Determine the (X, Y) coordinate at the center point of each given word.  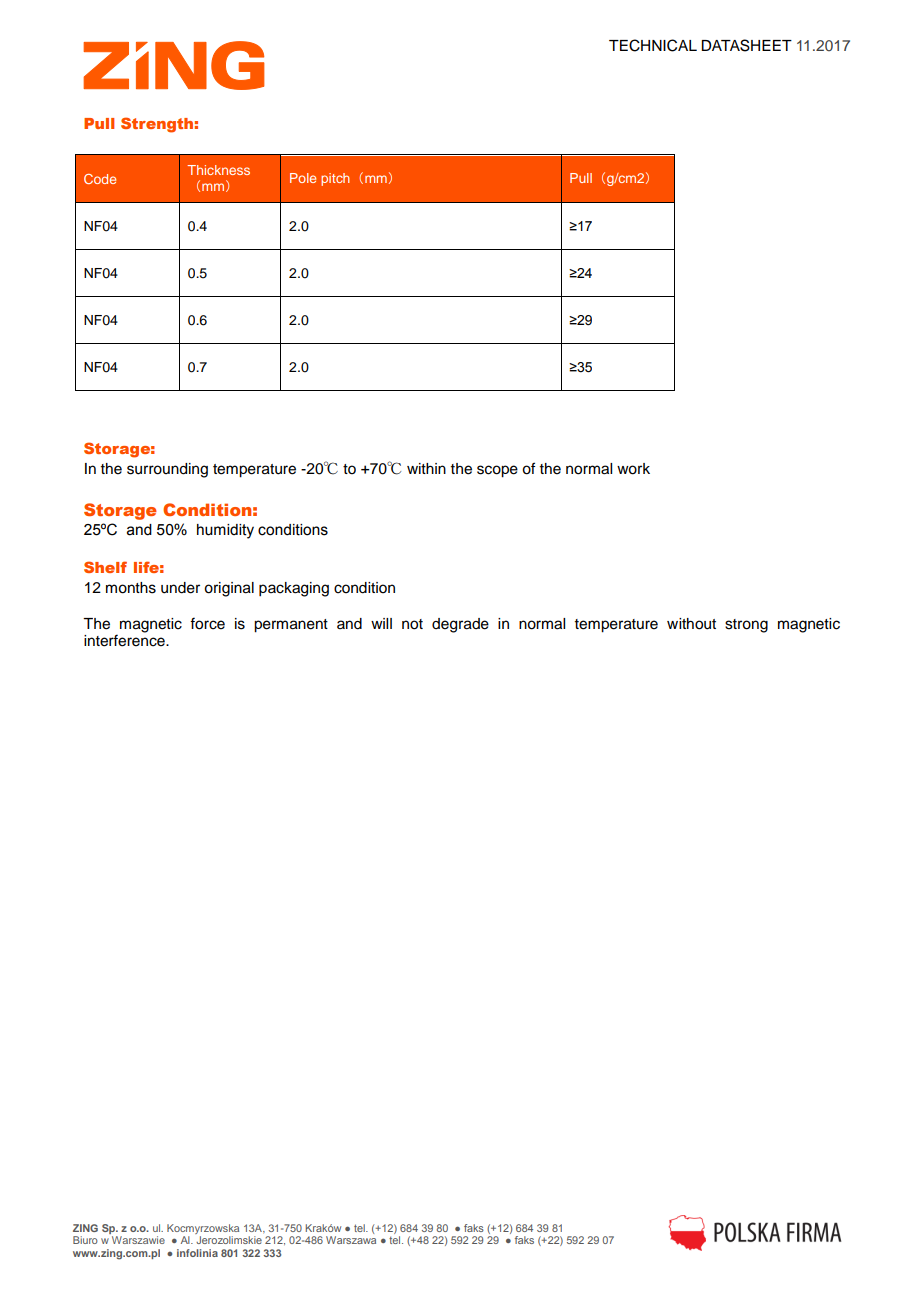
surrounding (167, 470)
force (207, 623)
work (633, 469)
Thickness (218, 170)
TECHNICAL (653, 45)
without (691, 624)
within (426, 468)
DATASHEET (746, 45)
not (412, 624)
